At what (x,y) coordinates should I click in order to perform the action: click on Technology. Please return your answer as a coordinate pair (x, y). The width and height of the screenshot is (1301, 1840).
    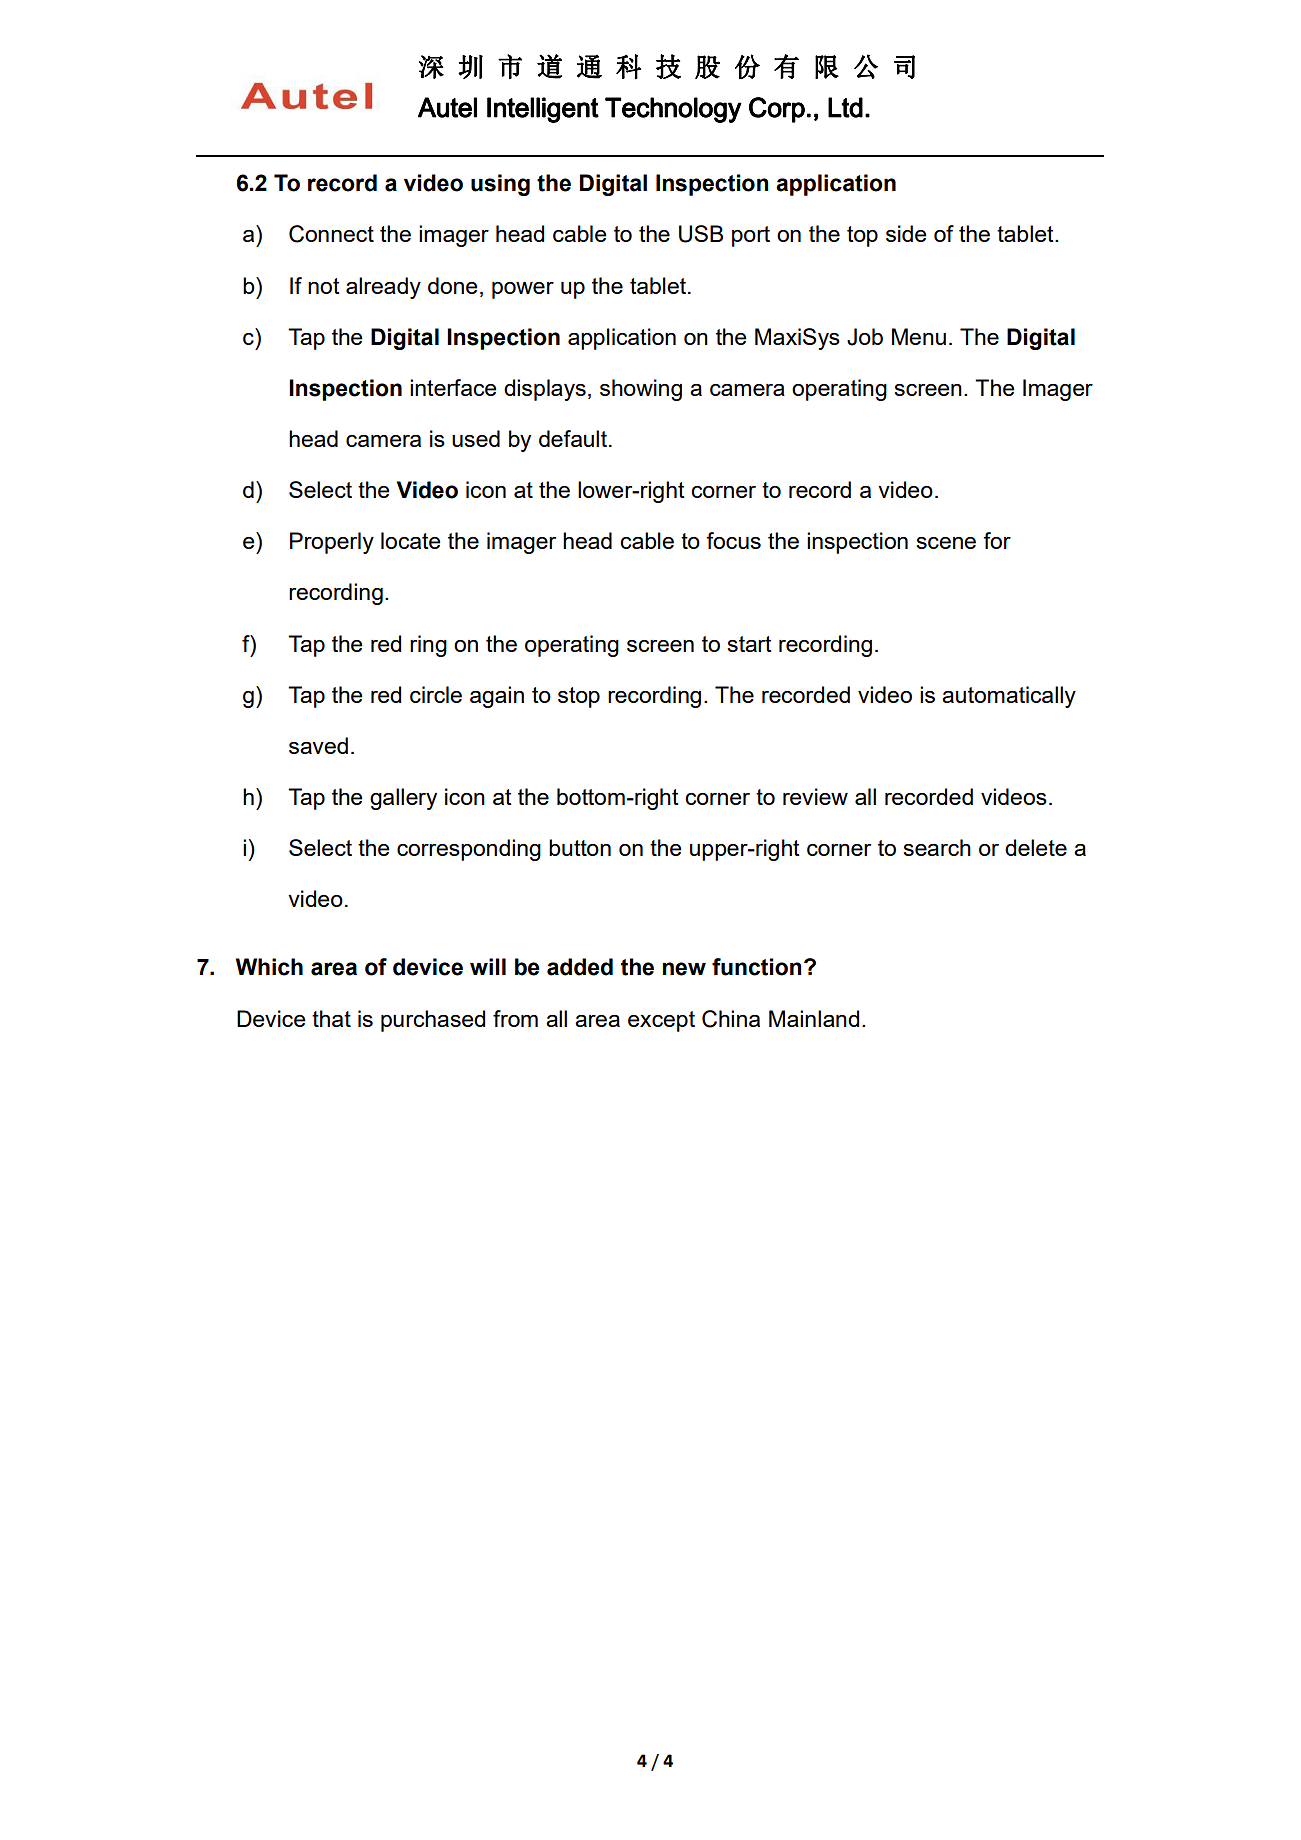
    Looking at the image, I should click on (673, 110).
